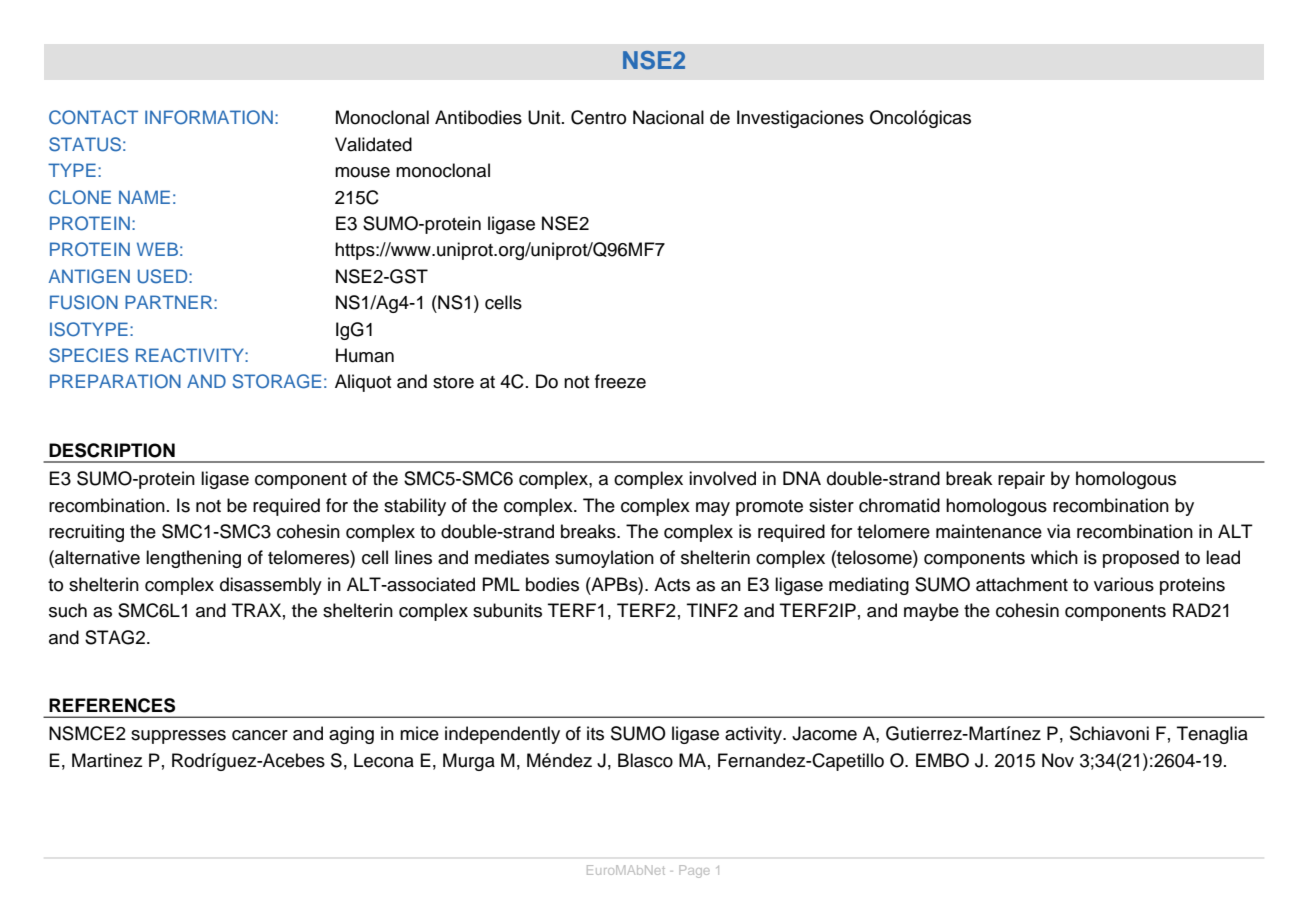 This document has height=924, width=1308. What do you see at coordinates (694, 871) in the document?
I see `Page` at bounding box center [694, 871].
